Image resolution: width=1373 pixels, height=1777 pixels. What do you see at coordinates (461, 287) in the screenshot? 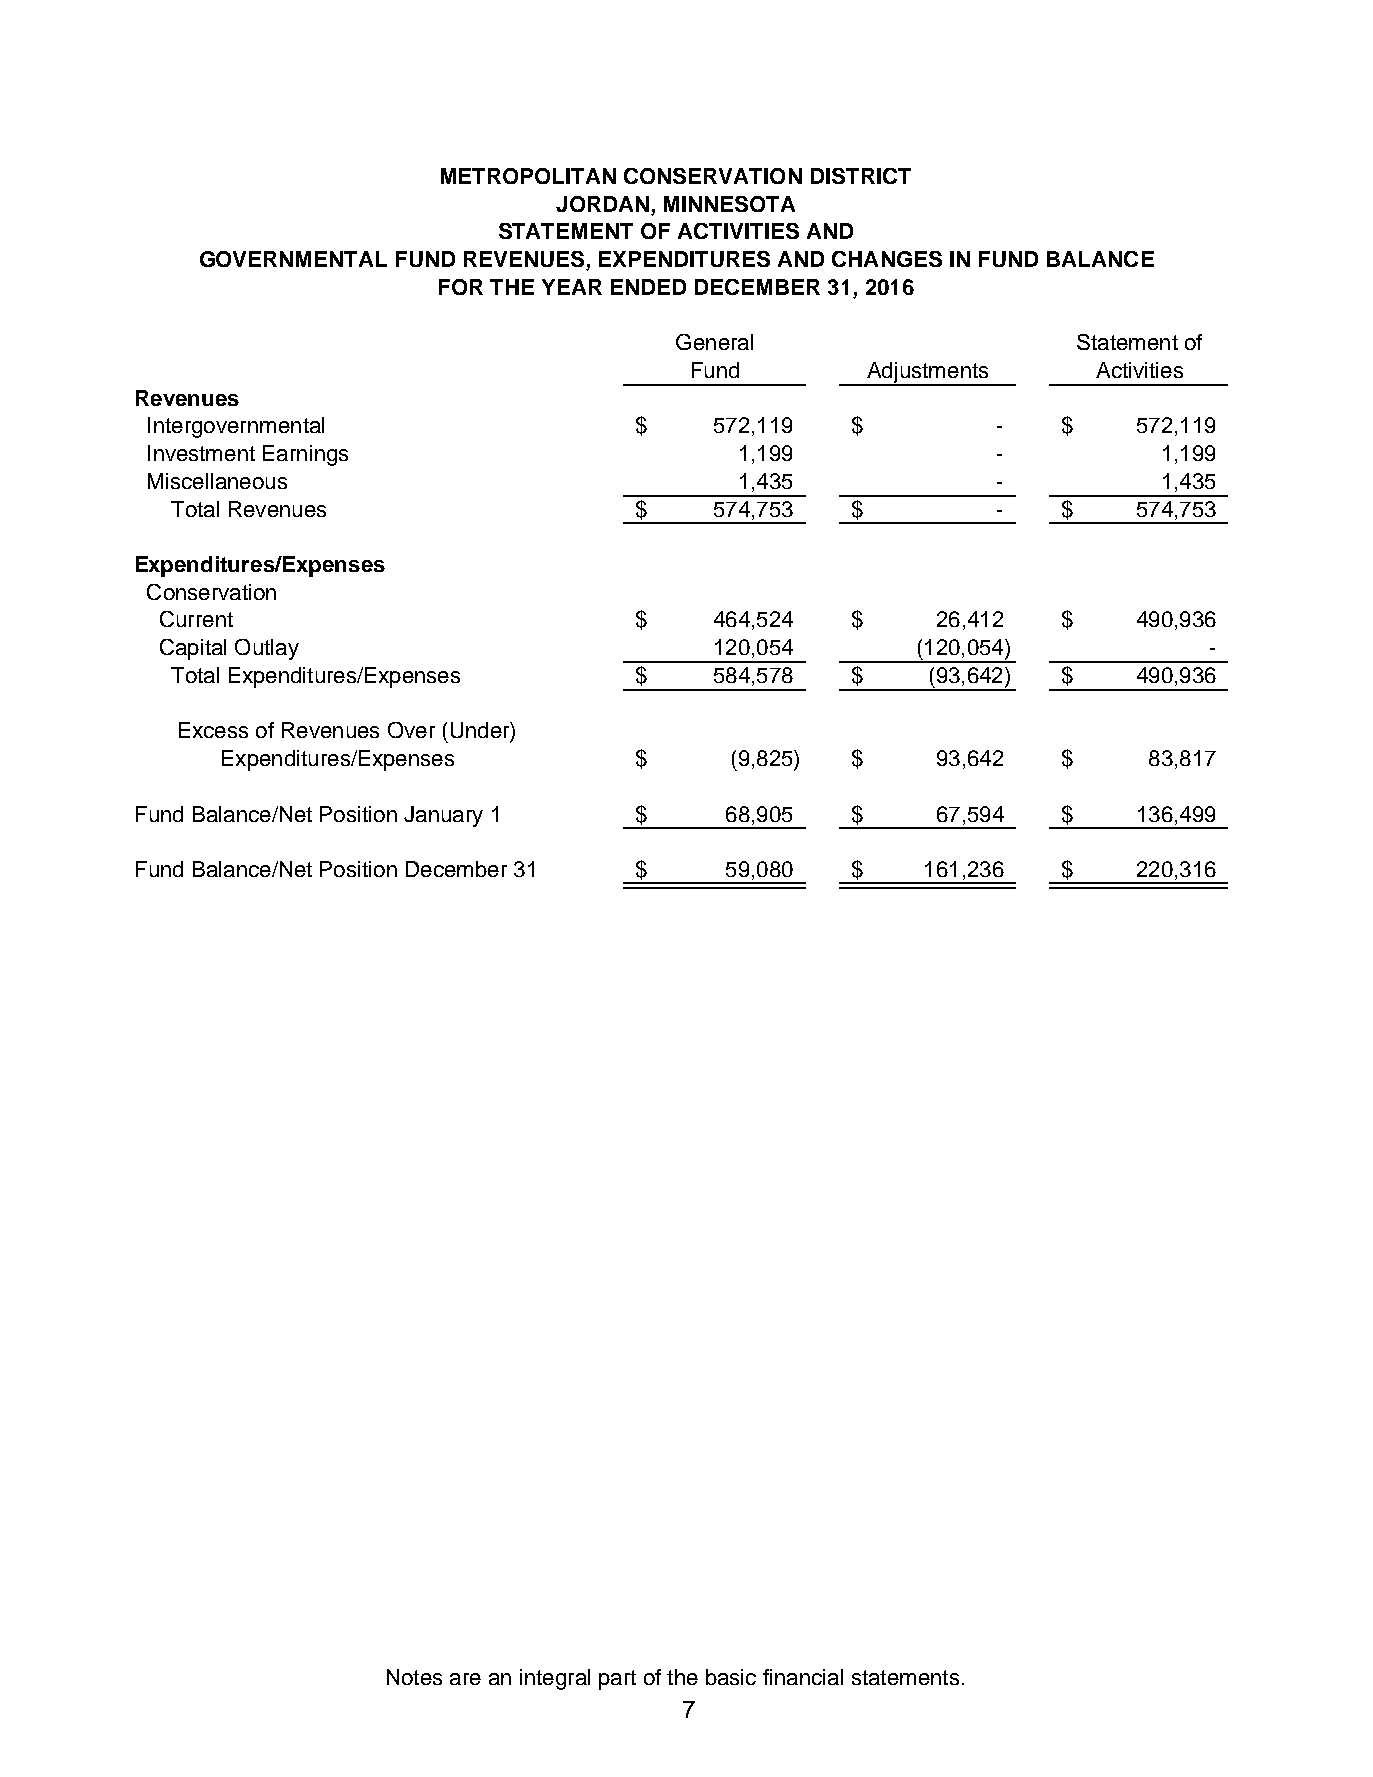
I see `FOR` at bounding box center [461, 287].
